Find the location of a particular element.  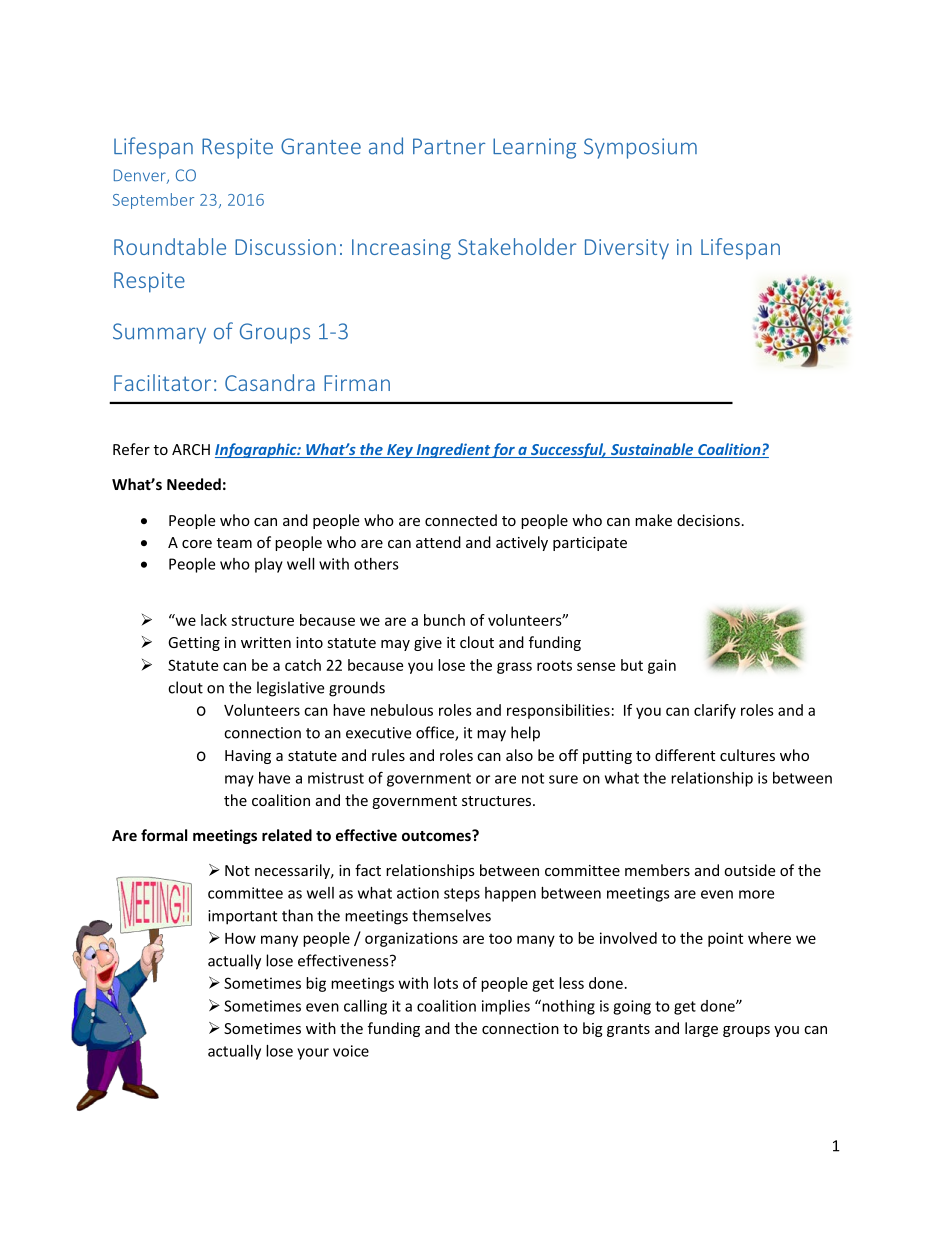

September is located at coordinates (153, 201).
